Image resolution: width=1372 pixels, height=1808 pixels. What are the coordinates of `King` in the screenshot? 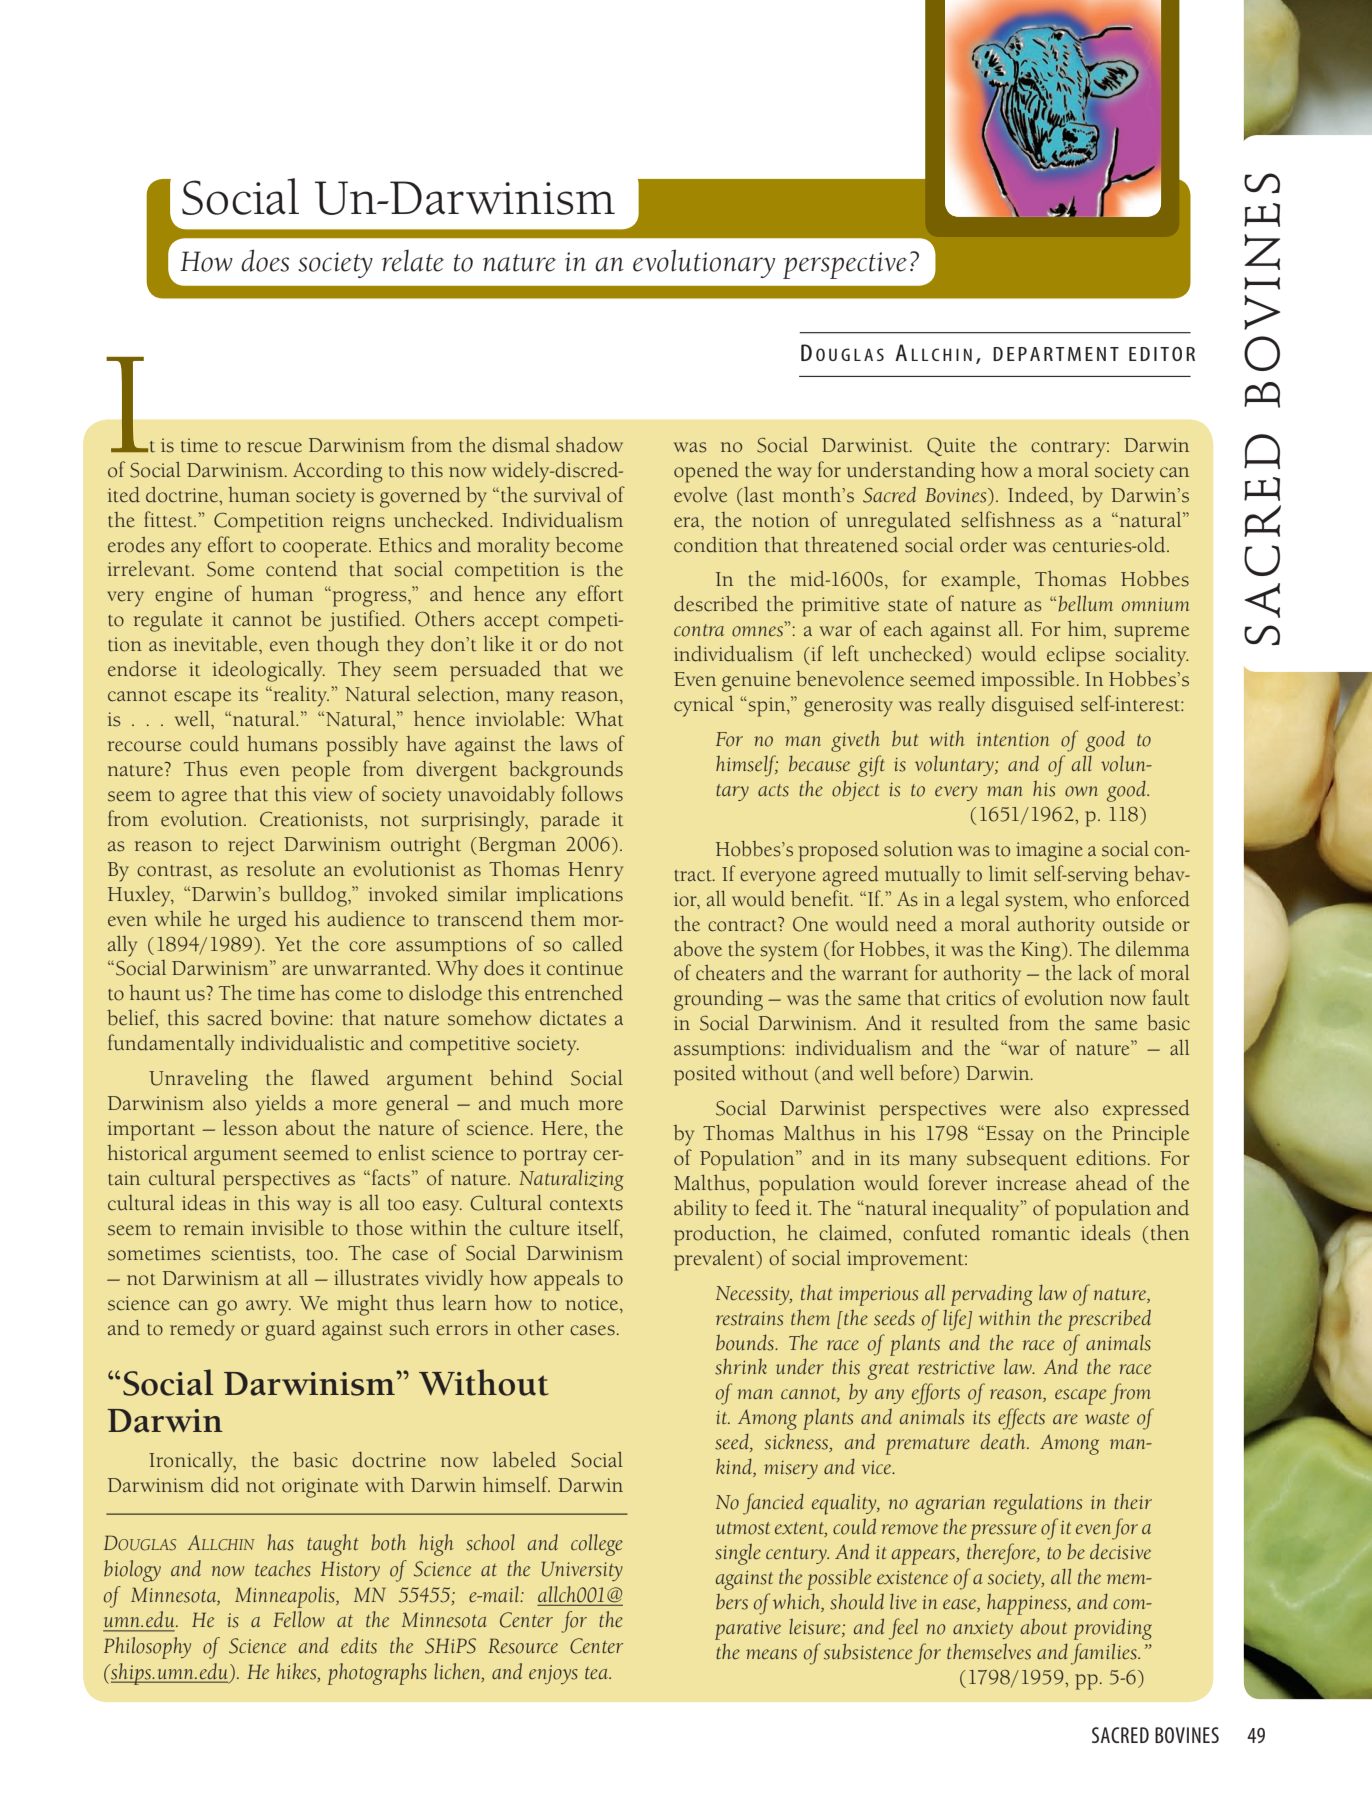 It's located at (1042, 952).
